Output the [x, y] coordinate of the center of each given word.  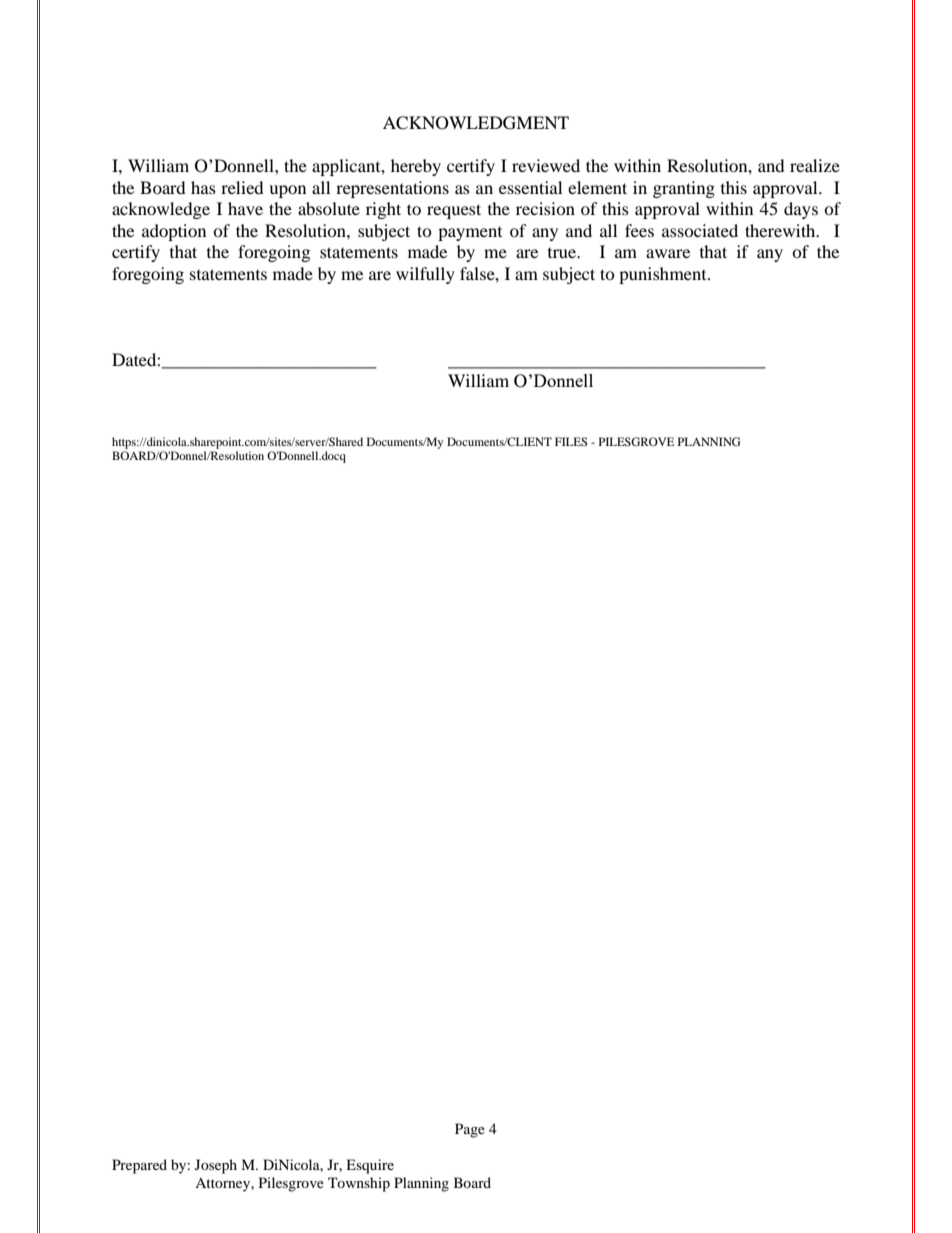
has [203, 187]
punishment [664, 275]
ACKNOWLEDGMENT [476, 123]
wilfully [425, 275]
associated [700, 230]
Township [359, 1184]
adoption [174, 232]
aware [668, 253]
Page [470, 1130]
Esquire [370, 1166]
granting [684, 189]
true [563, 253]
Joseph [216, 1166]
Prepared [139, 1166]
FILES [571, 441]
